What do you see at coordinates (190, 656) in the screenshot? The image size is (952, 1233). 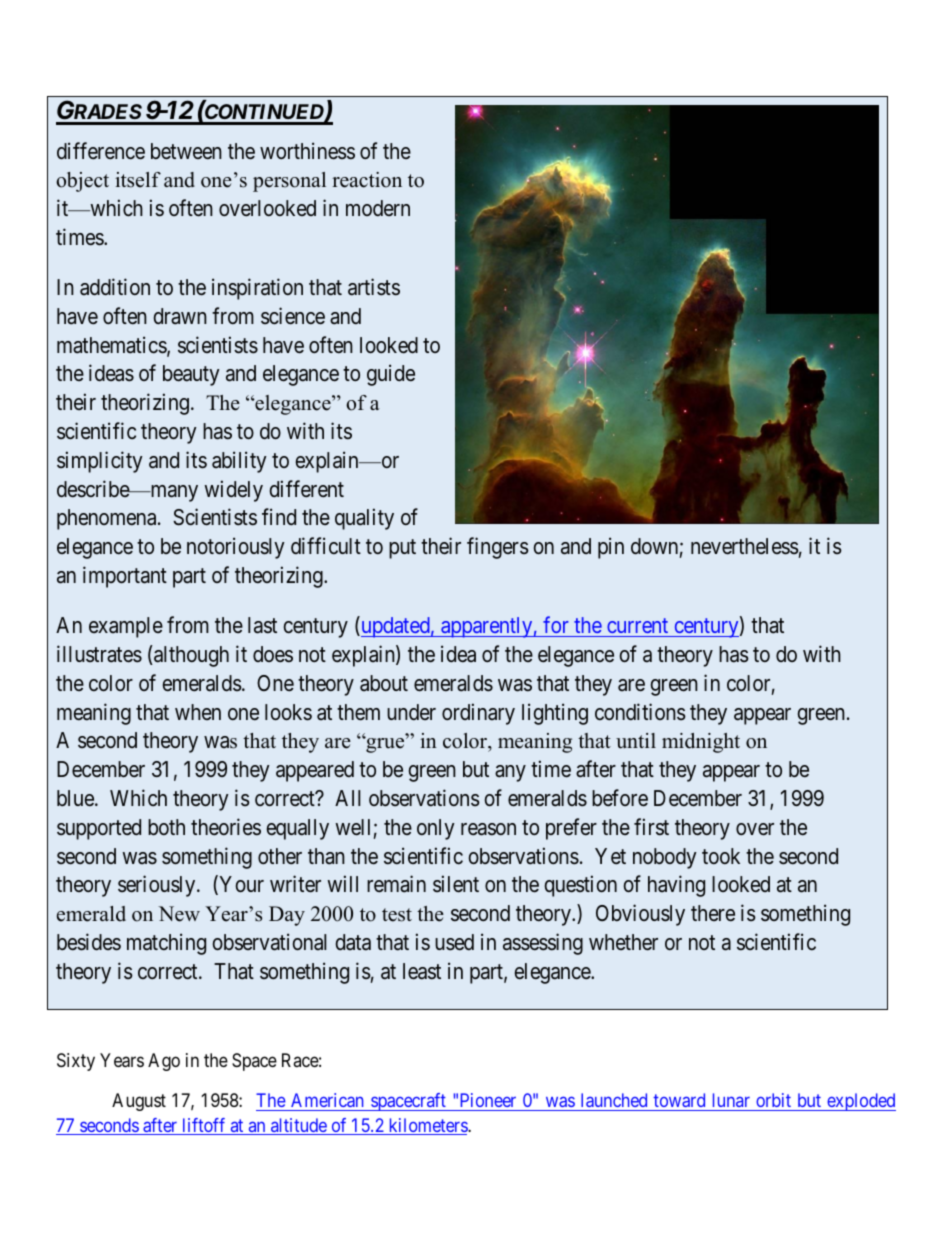 I see `although` at bounding box center [190, 656].
